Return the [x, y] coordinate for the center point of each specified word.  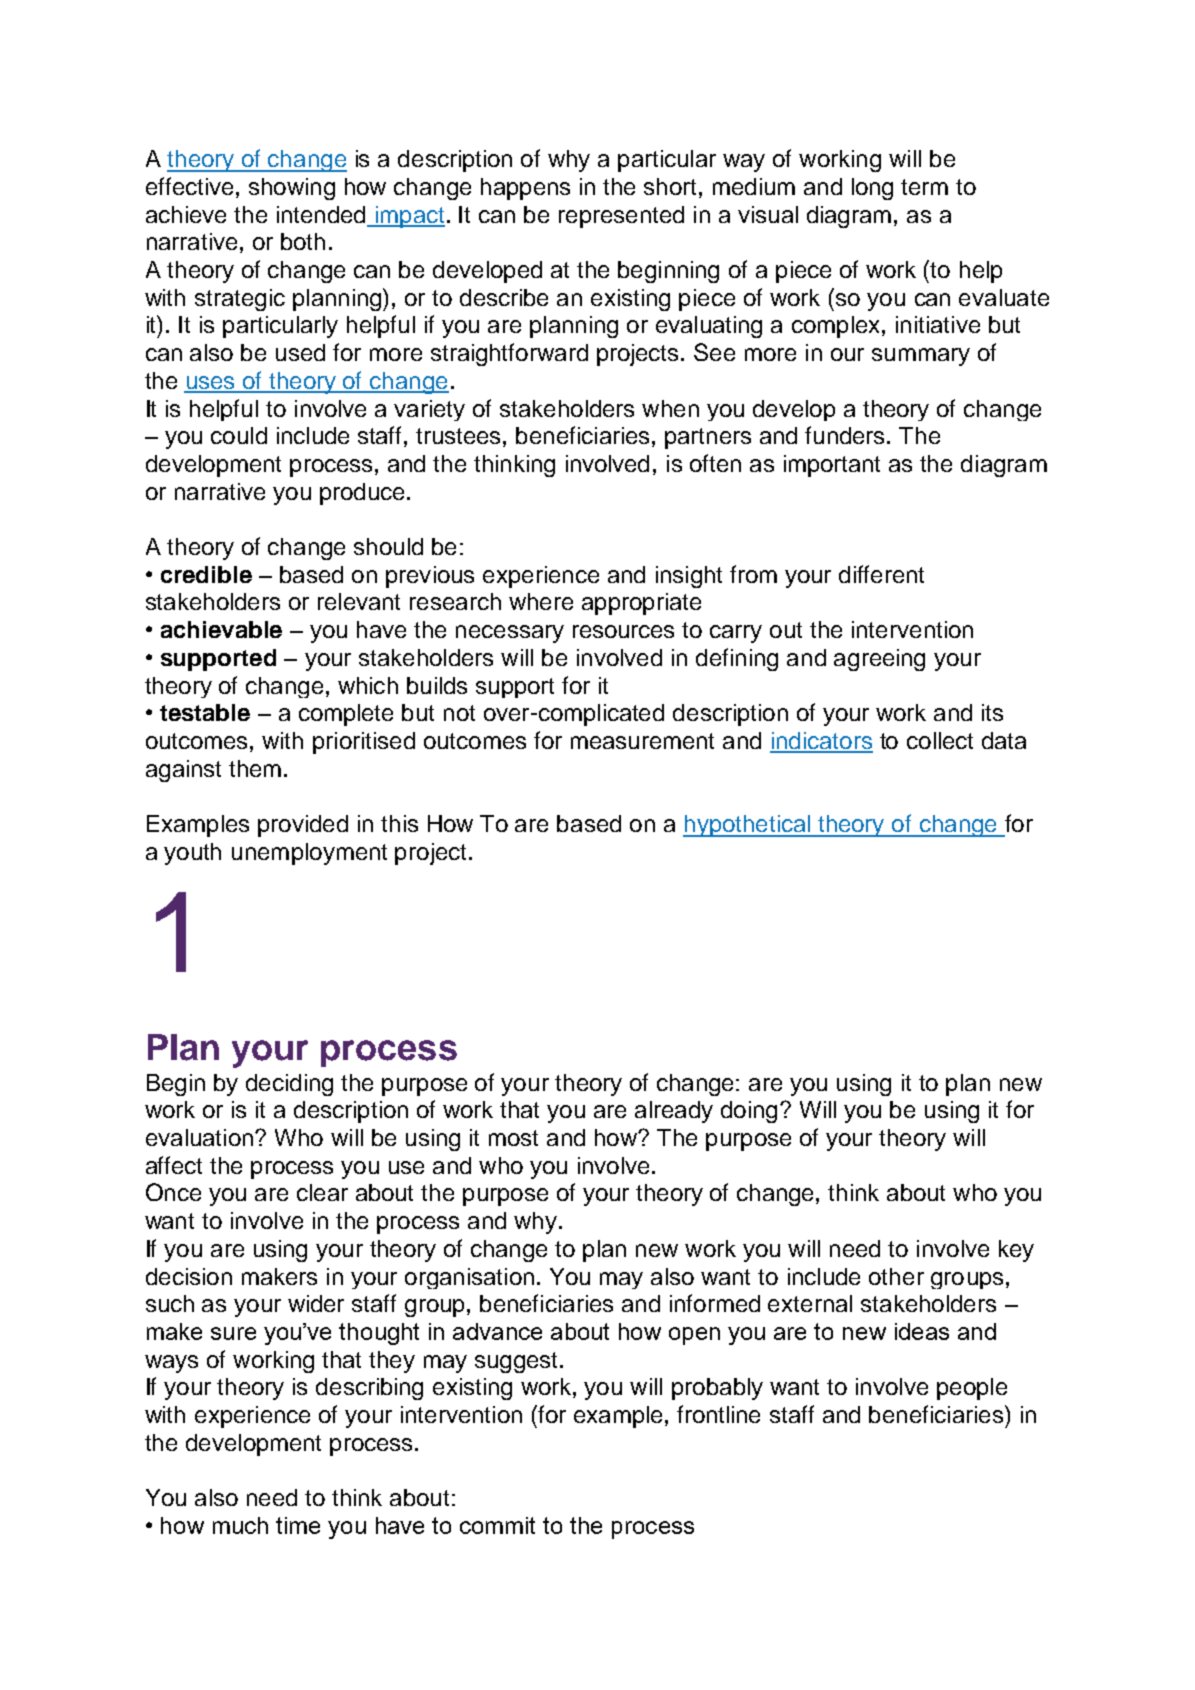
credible [206, 574]
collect [940, 740]
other [896, 1276]
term [924, 187]
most [513, 1138]
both [303, 241]
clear [322, 1192]
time [298, 1525]
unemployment [309, 854]
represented [621, 217]
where [541, 601]
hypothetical [748, 826]
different [881, 574]
